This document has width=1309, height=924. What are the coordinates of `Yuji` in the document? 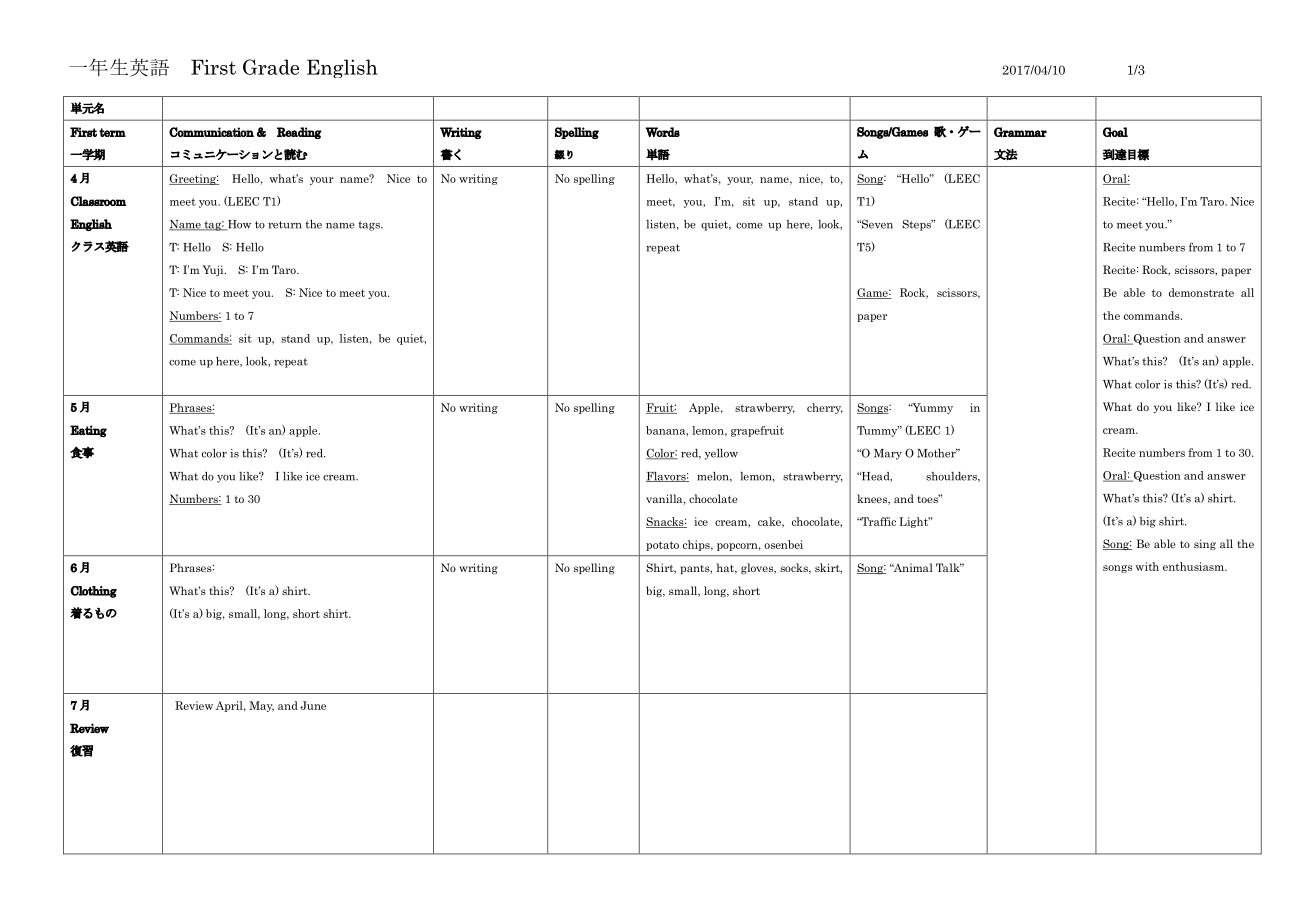 It's located at (214, 270).
